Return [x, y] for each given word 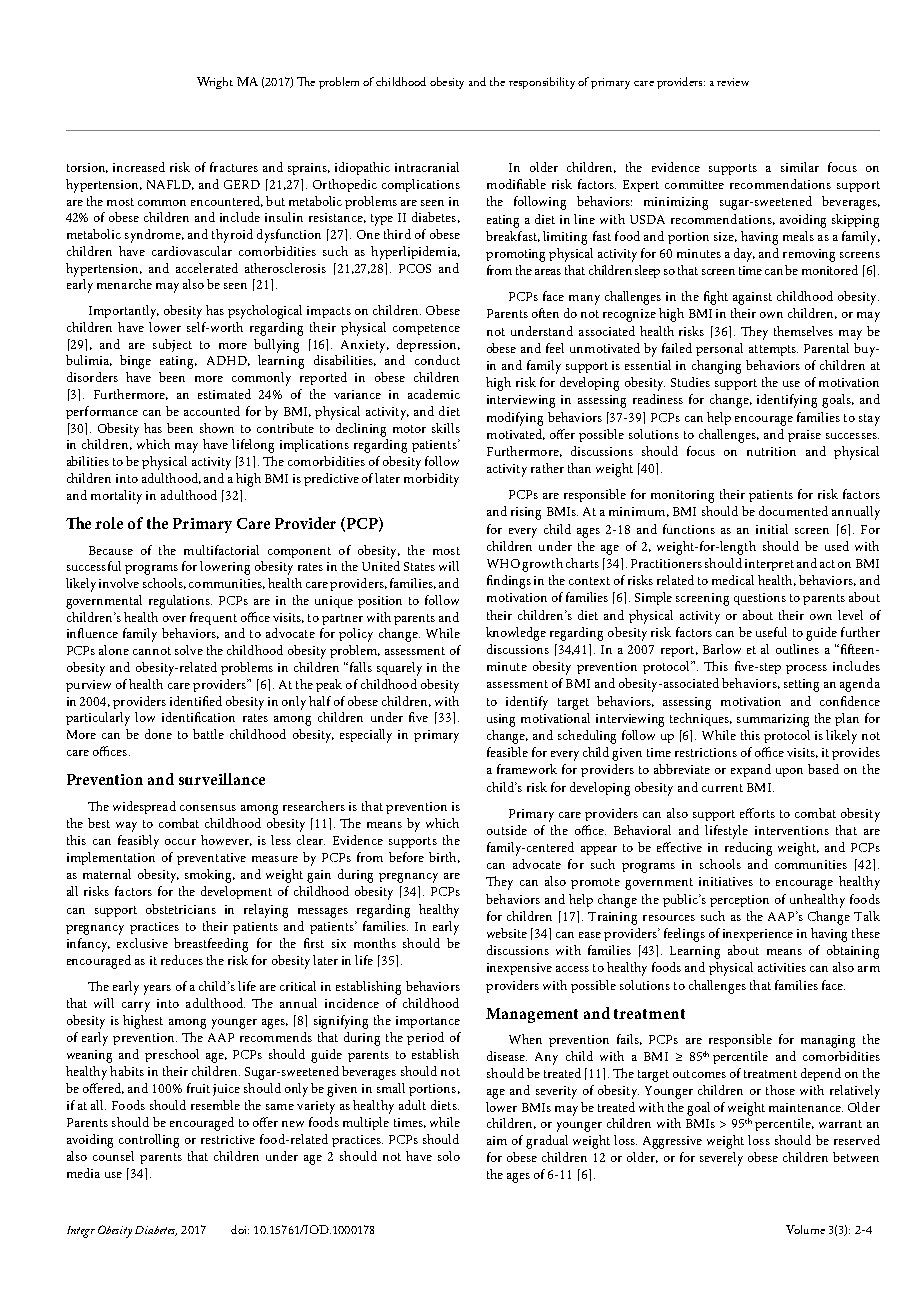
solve [189, 650]
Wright [215, 83]
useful [771, 632]
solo [449, 1156]
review [733, 82]
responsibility [542, 83]
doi [240, 1229]
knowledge [516, 634]
